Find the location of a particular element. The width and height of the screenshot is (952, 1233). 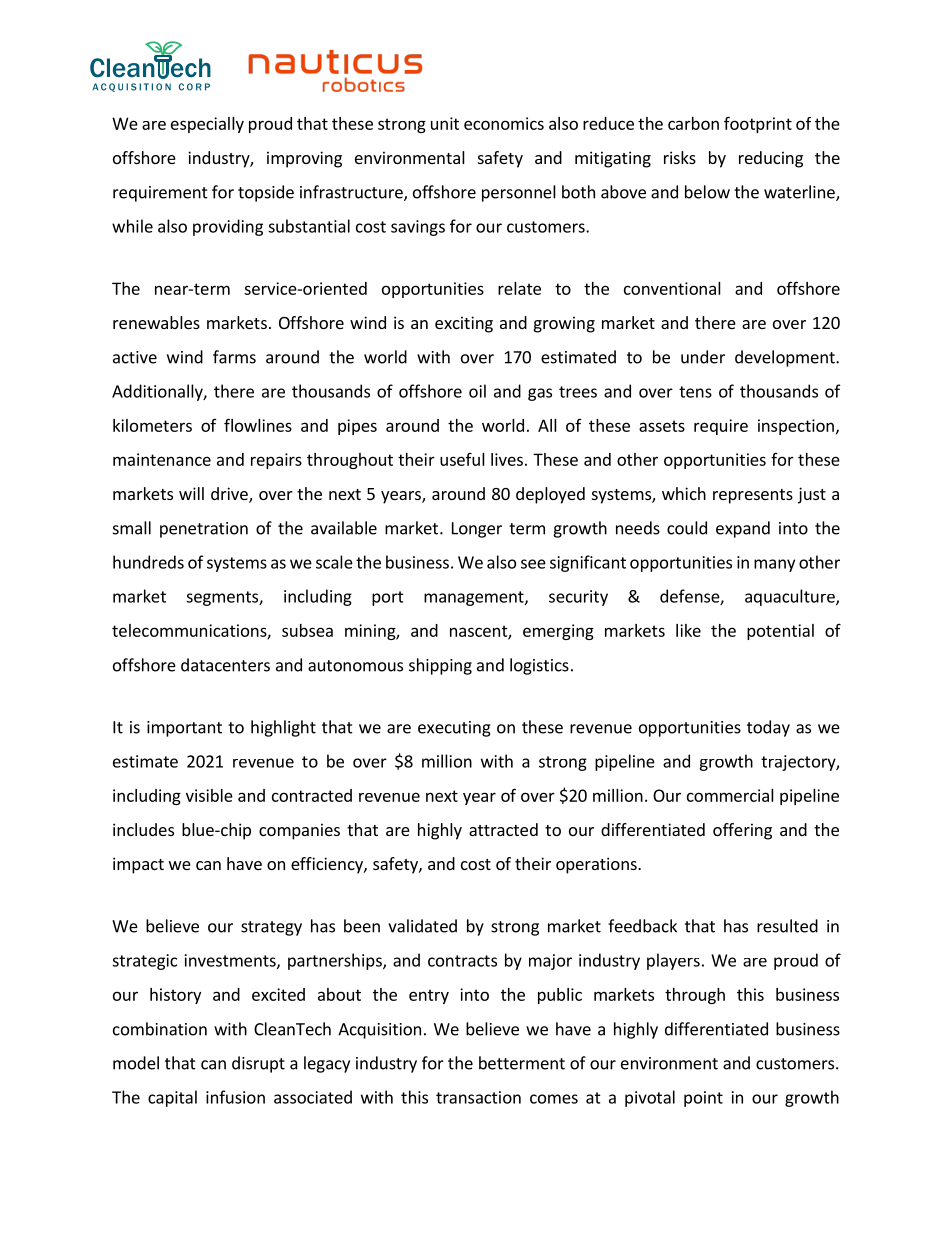

point is located at coordinates (703, 1099).
